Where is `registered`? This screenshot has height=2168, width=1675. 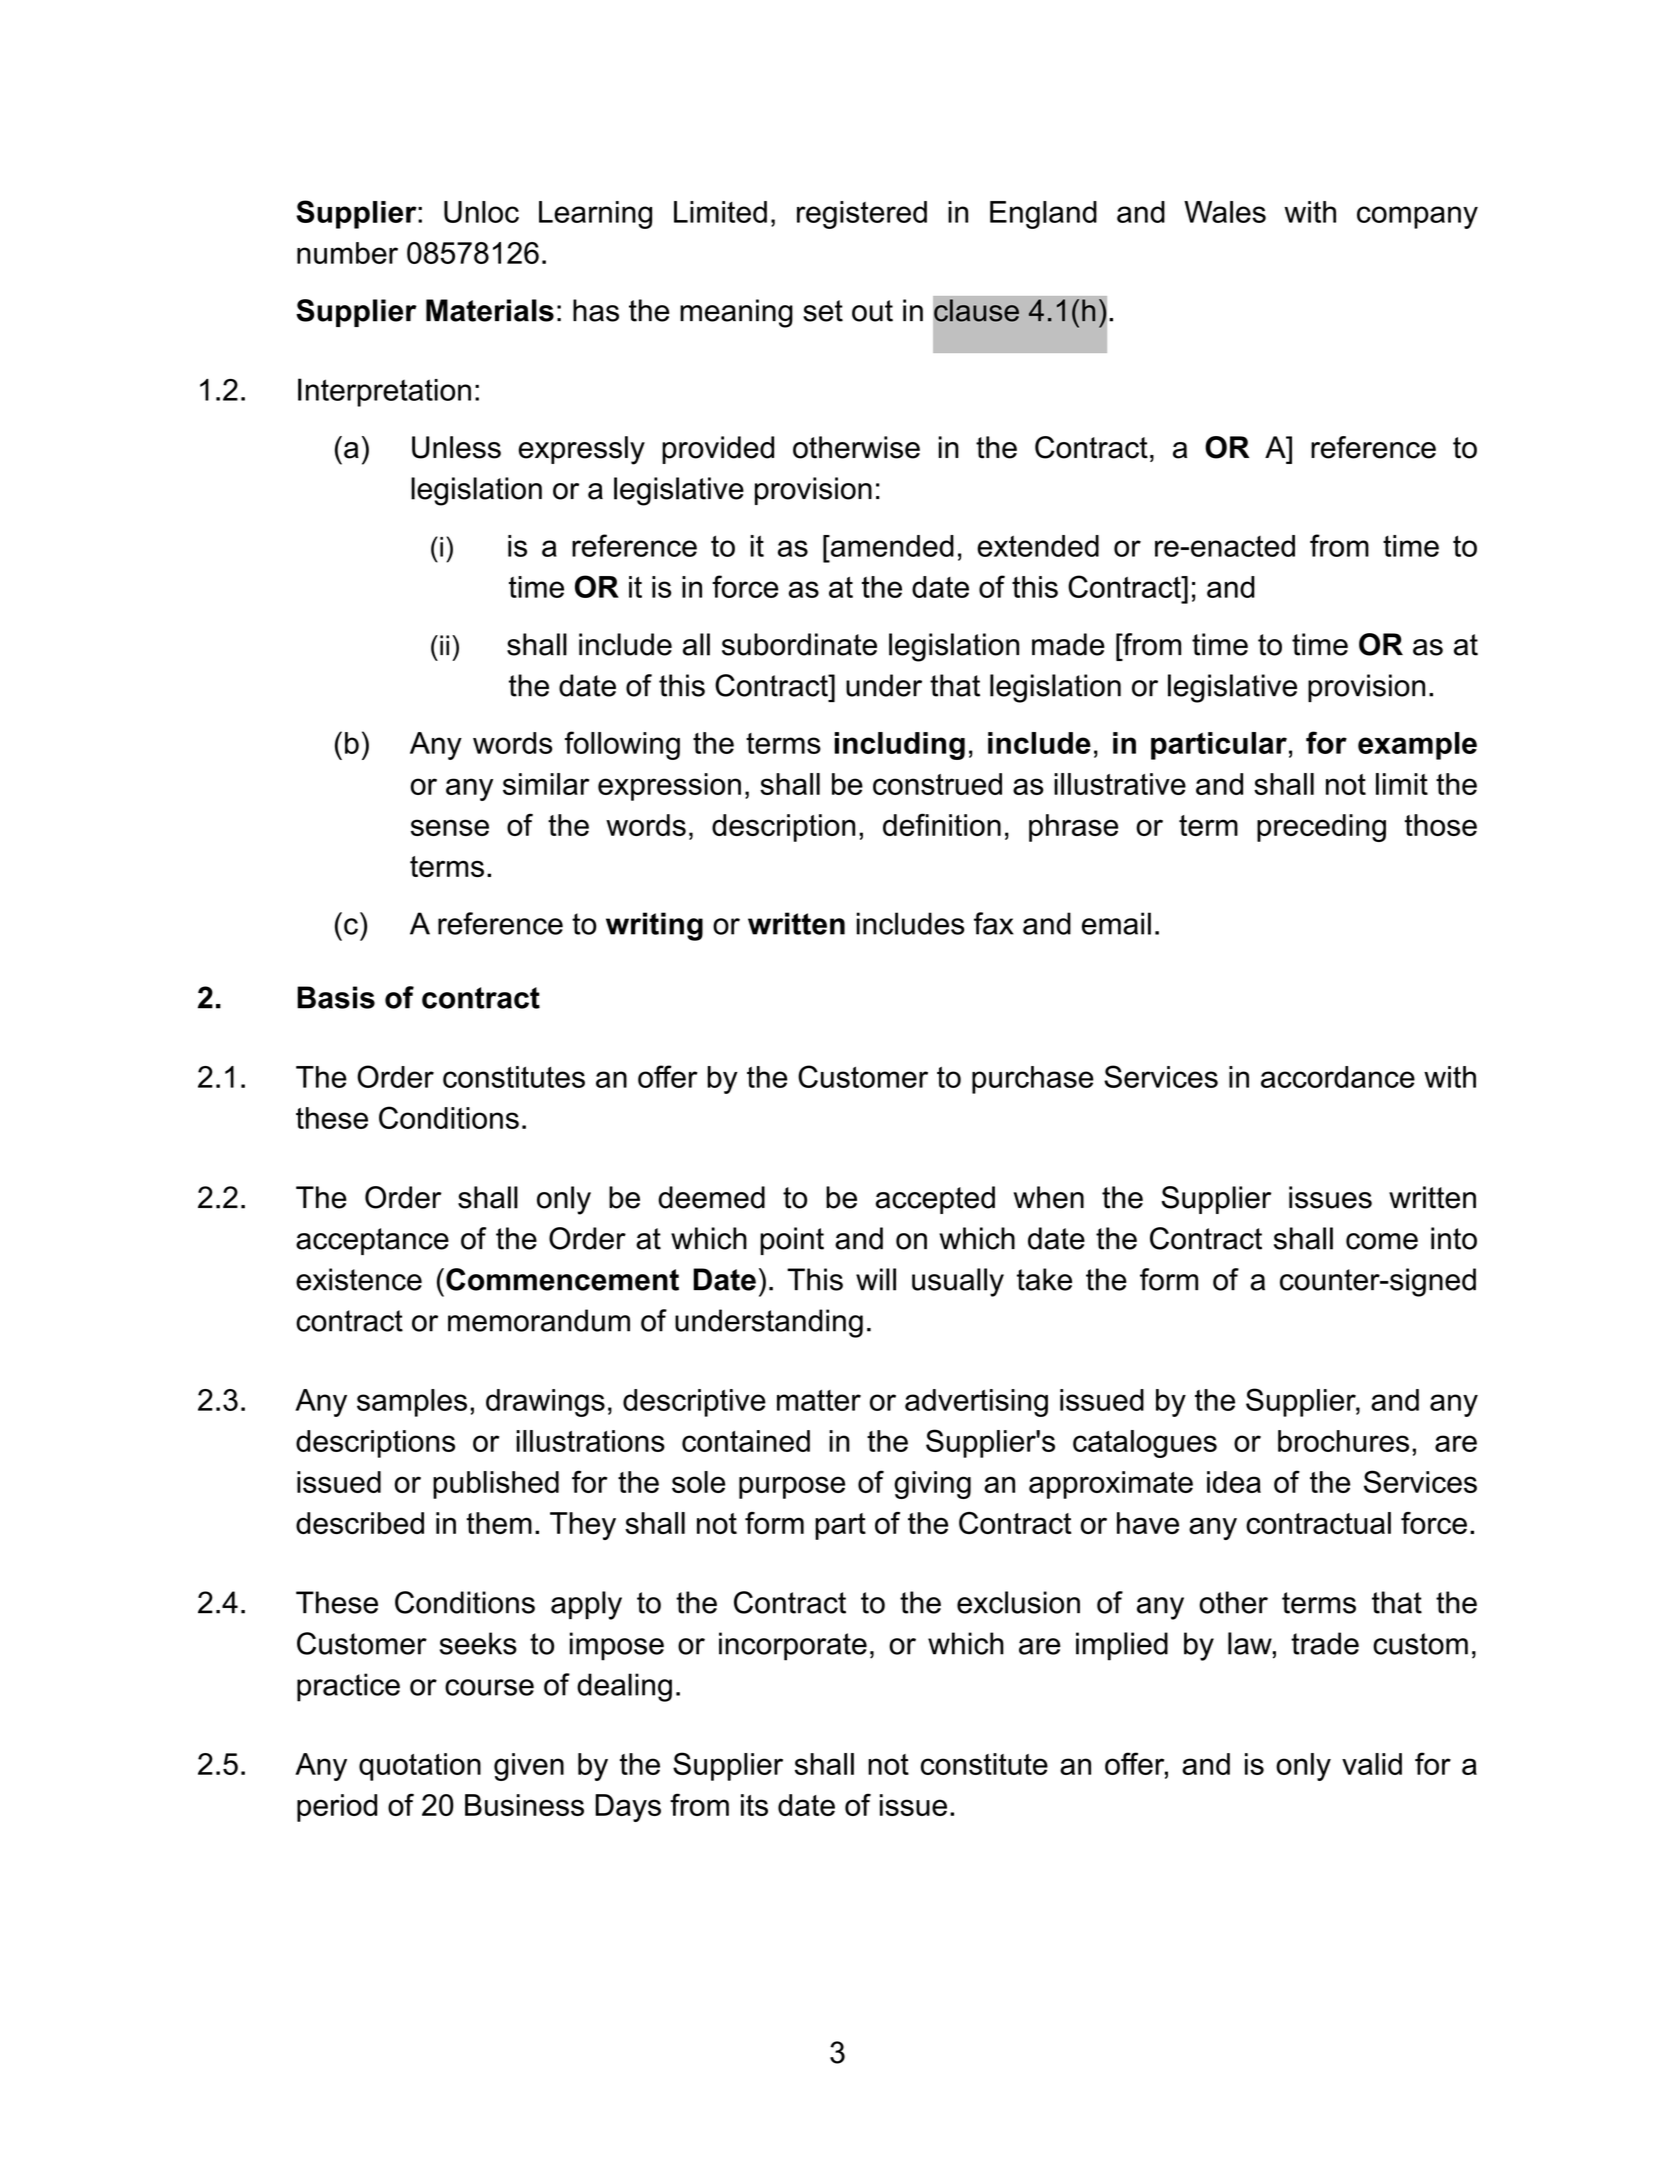 registered is located at coordinates (862, 215).
